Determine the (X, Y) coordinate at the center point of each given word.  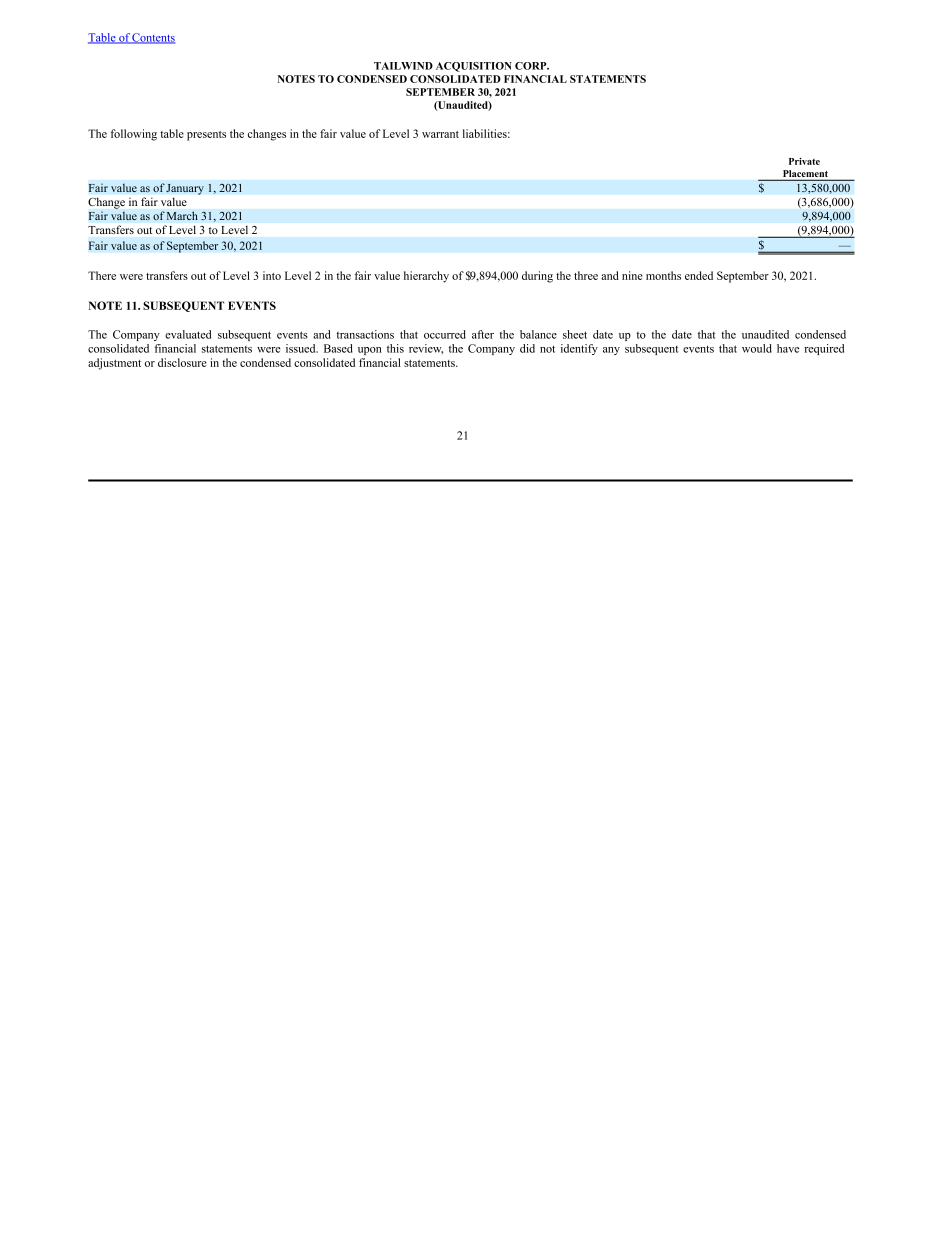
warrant (440, 134)
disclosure (182, 362)
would (757, 348)
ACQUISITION (474, 67)
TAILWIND (403, 66)
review (426, 349)
